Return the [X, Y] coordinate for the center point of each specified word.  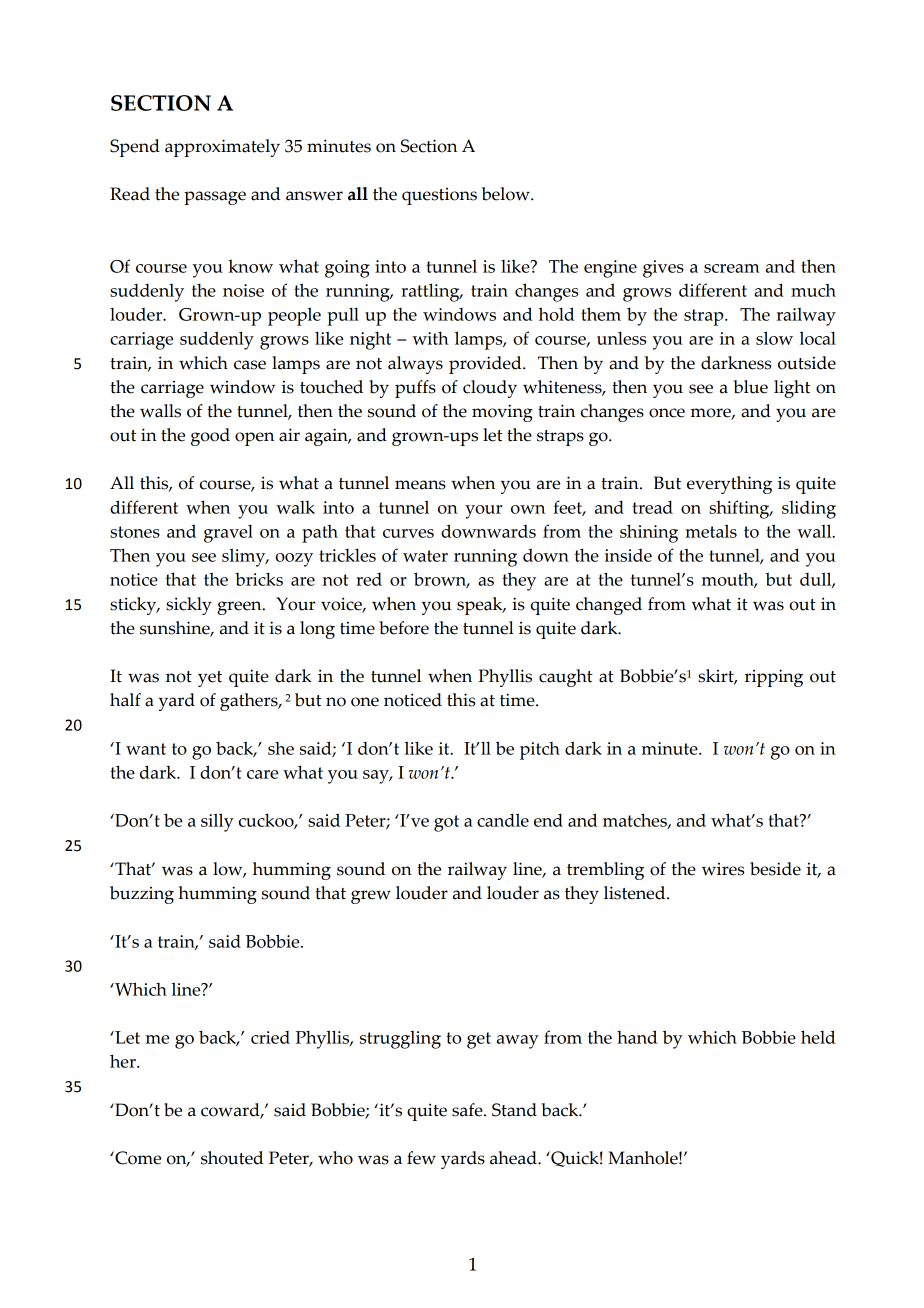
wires [723, 869]
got [446, 823]
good [210, 437]
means [420, 485]
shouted [232, 1158]
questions [439, 196]
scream [732, 268]
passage [215, 198]
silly [217, 822]
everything [729, 485]
